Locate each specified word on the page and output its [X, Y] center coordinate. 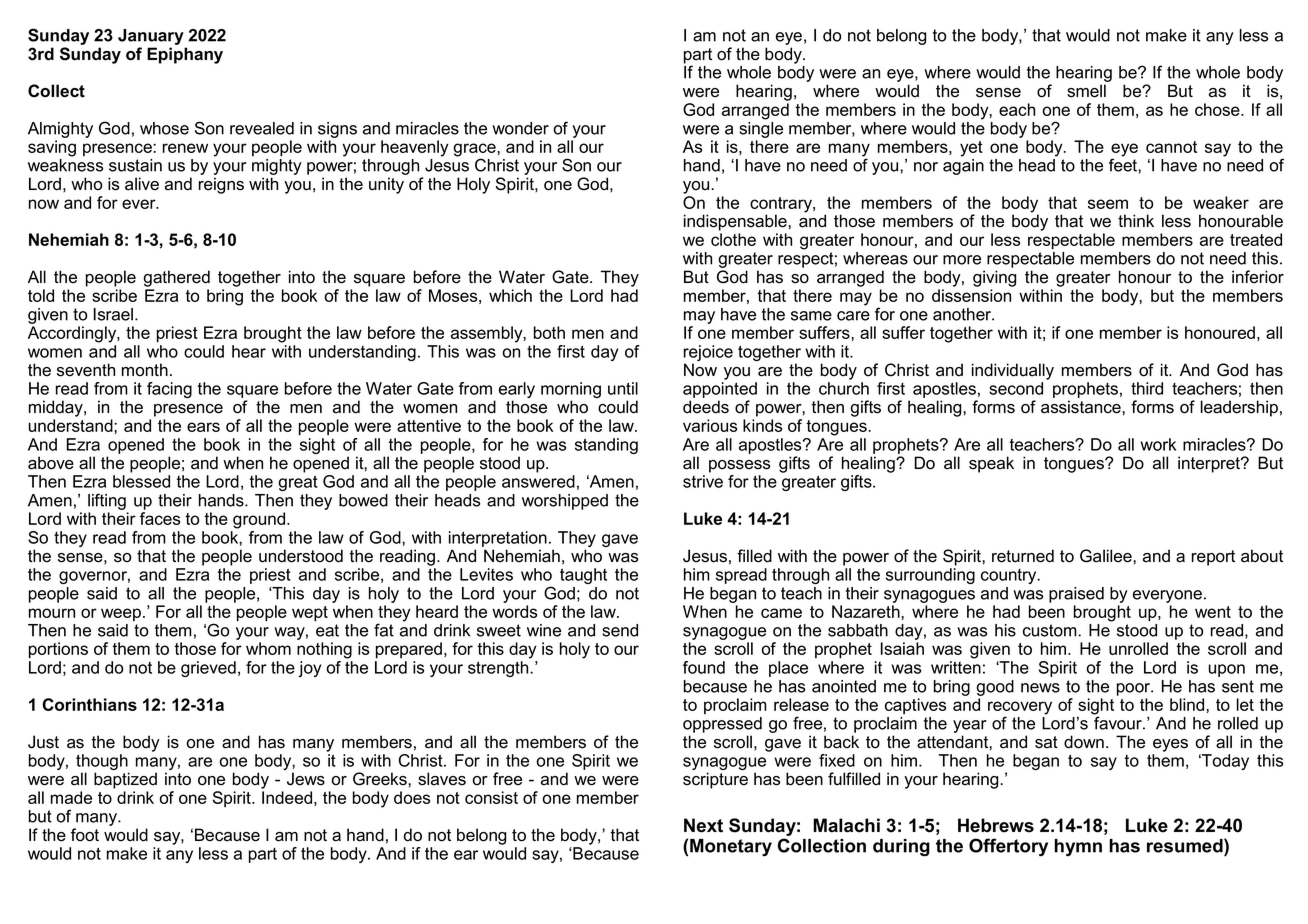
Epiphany [185, 55]
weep [122, 614]
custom [1051, 630]
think [1136, 220]
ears [203, 427]
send [620, 630]
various [710, 425]
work [1158, 444]
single [761, 128]
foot [85, 835]
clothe [733, 239]
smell [1086, 91]
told [41, 295]
